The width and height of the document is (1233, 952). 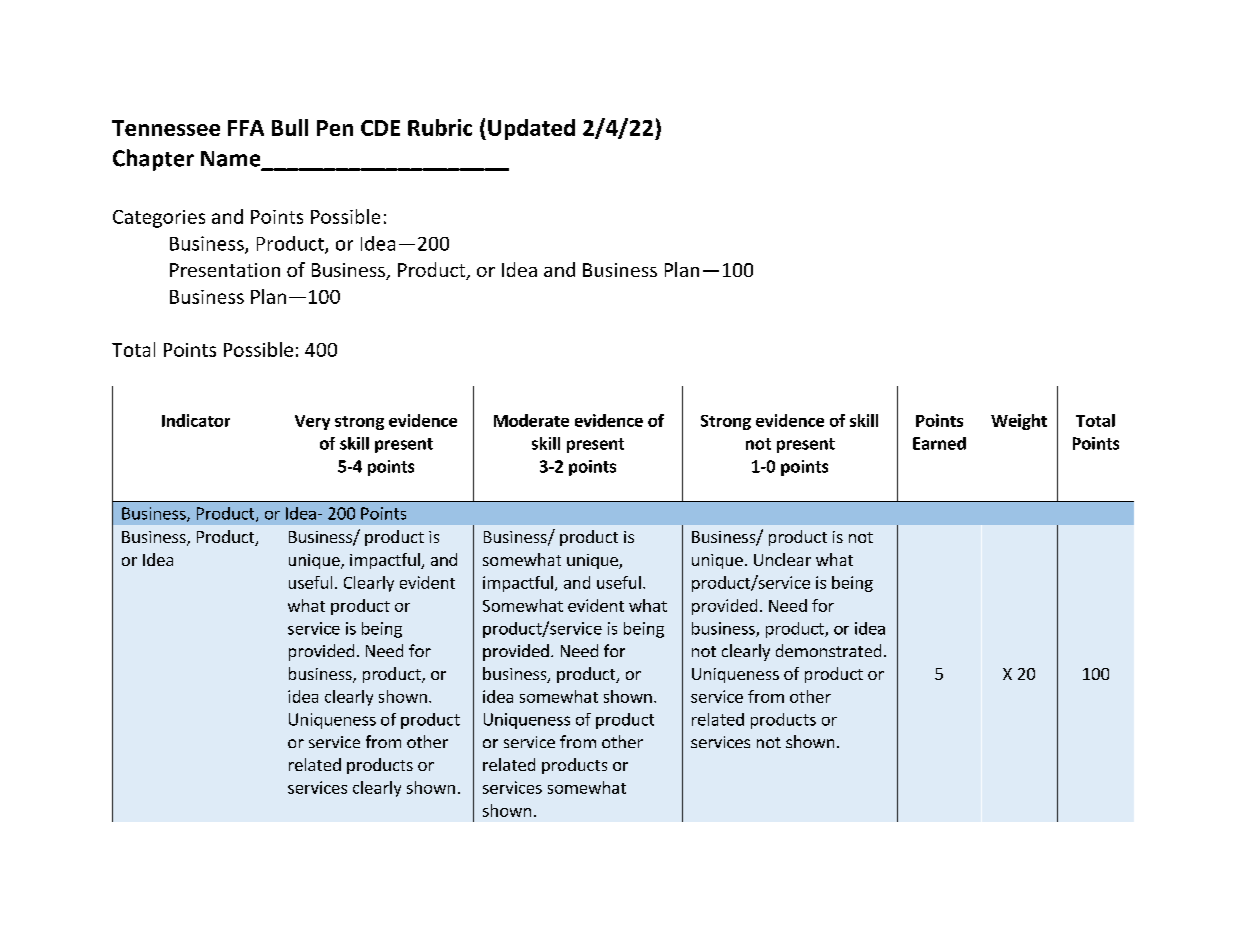 What do you see at coordinates (335, 128) in the document?
I see `Pen` at bounding box center [335, 128].
